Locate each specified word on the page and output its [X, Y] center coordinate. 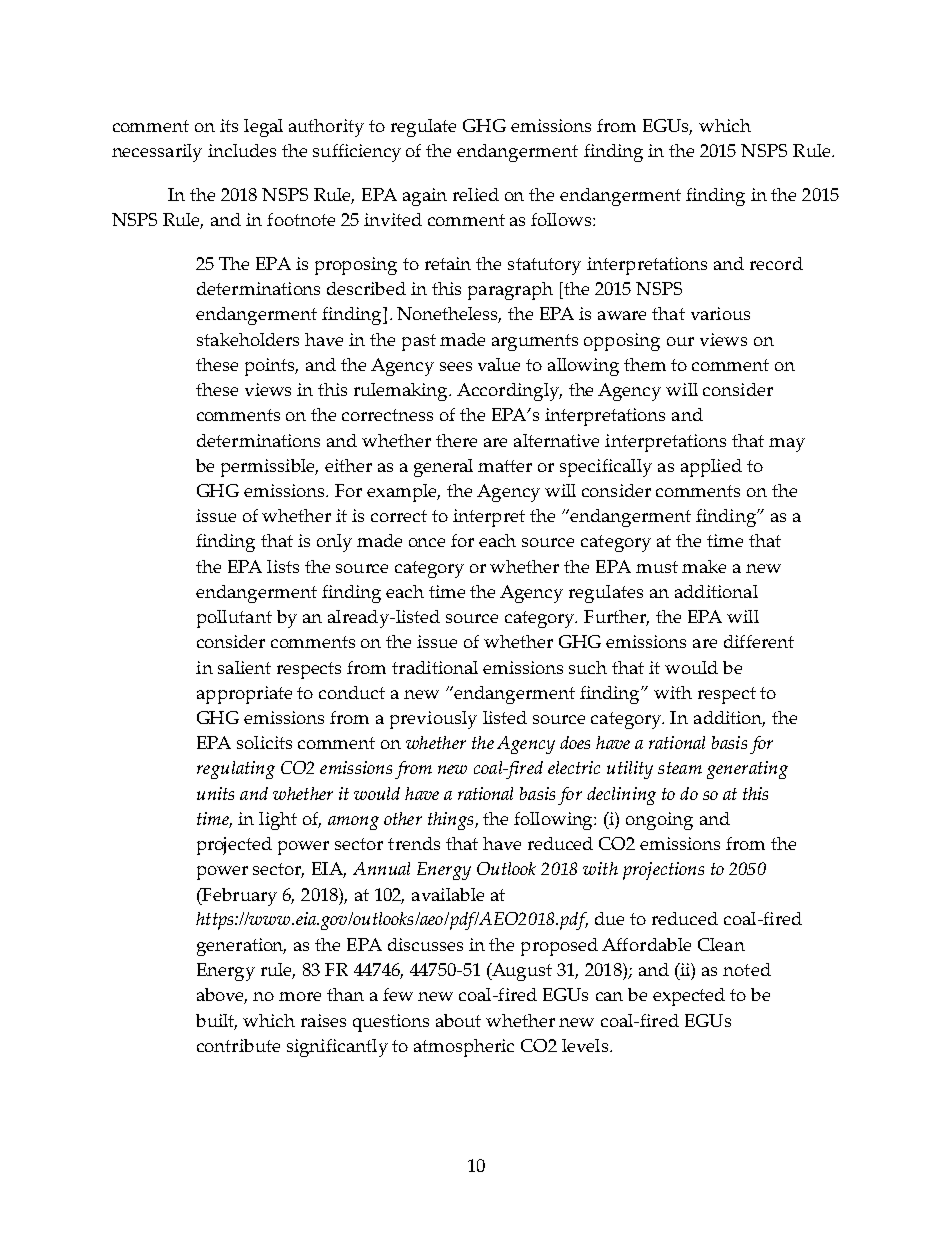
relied [476, 194]
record [776, 263]
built [216, 1022]
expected [689, 997]
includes [242, 150]
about [458, 1020]
